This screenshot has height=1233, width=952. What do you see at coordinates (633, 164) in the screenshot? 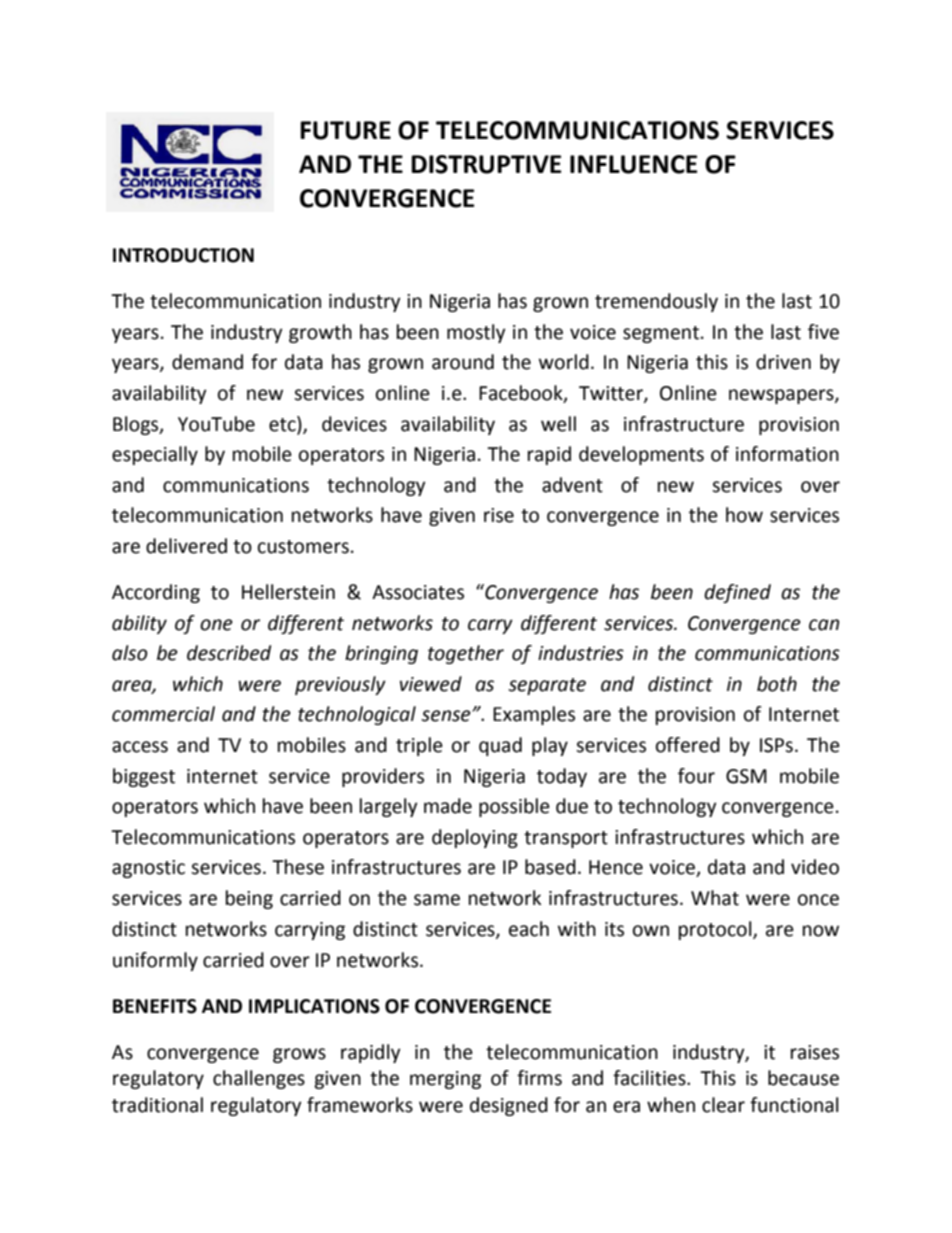
I see `INFLUENCE` at bounding box center [633, 164].
